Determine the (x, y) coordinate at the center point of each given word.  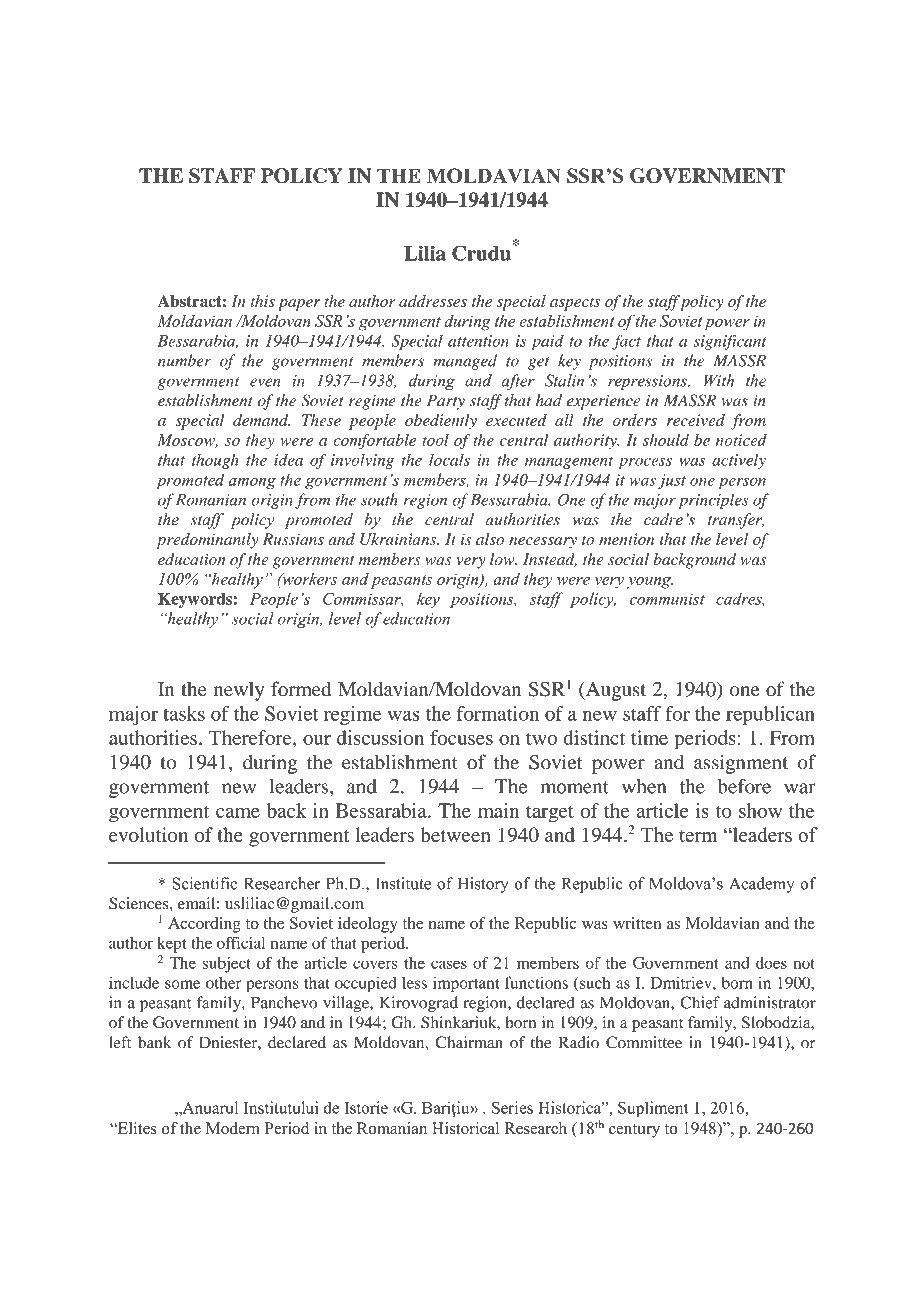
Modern (233, 1128)
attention (478, 341)
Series (512, 1107)
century (634, 1131)
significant (730, 342)
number (184, 360)
